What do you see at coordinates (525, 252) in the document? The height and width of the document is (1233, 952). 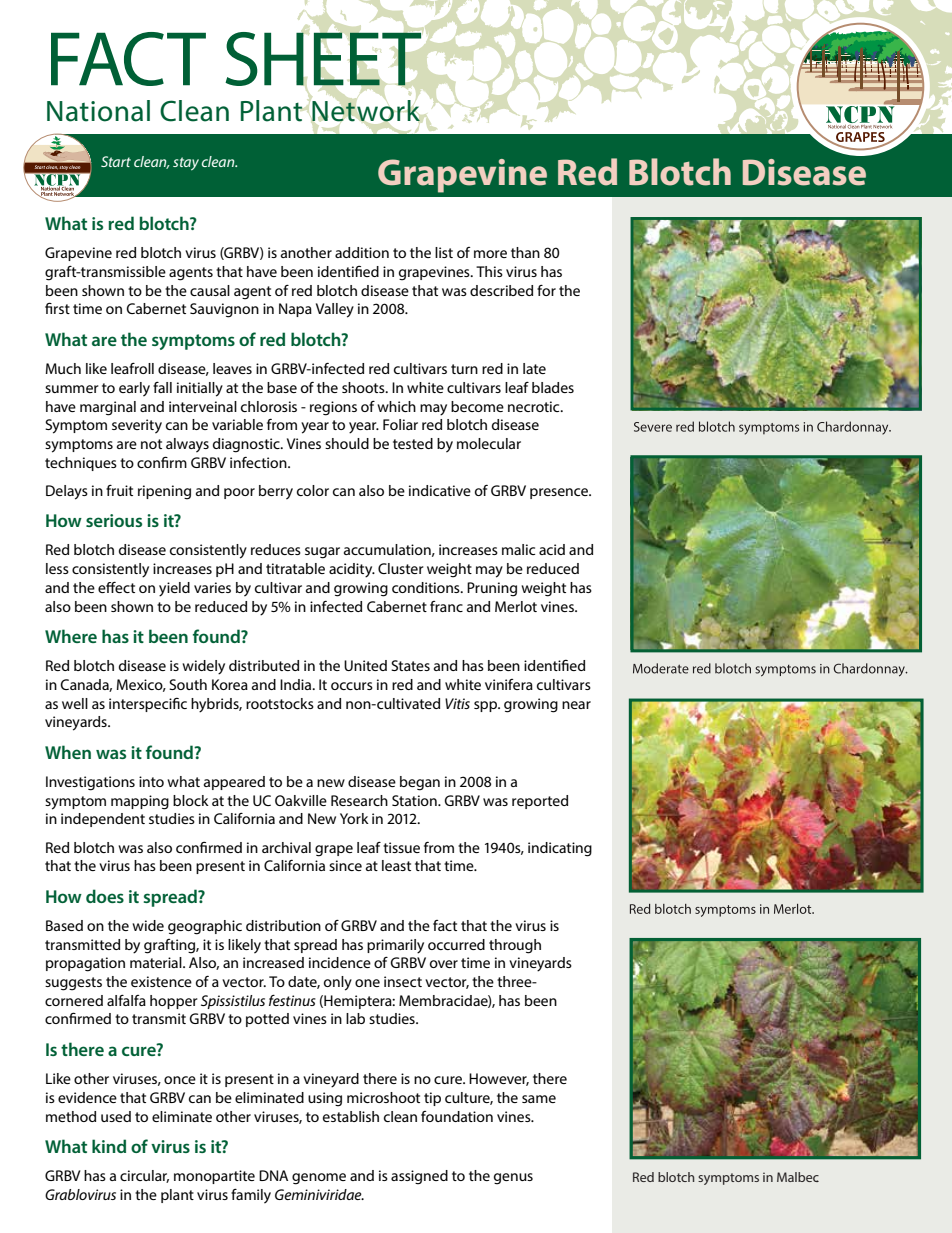 I see `than` at bounding box center [525, 252].
